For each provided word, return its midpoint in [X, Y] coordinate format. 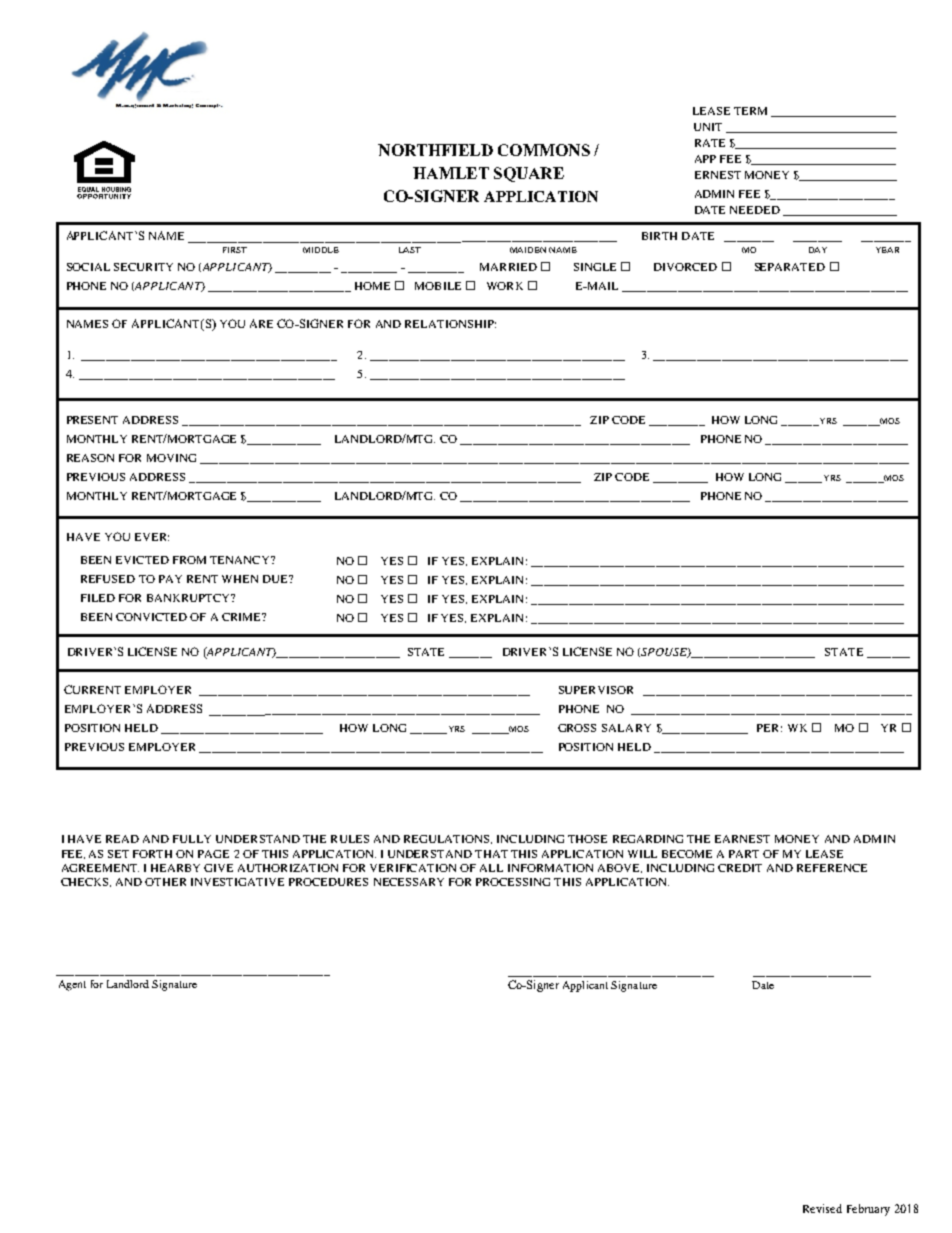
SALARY [626, 728]
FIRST [235, 250]
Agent [72, 985]
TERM [750, 111]
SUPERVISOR [596, 690]
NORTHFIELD [435, 150]
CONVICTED [151, 617]
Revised [822, 1208]
